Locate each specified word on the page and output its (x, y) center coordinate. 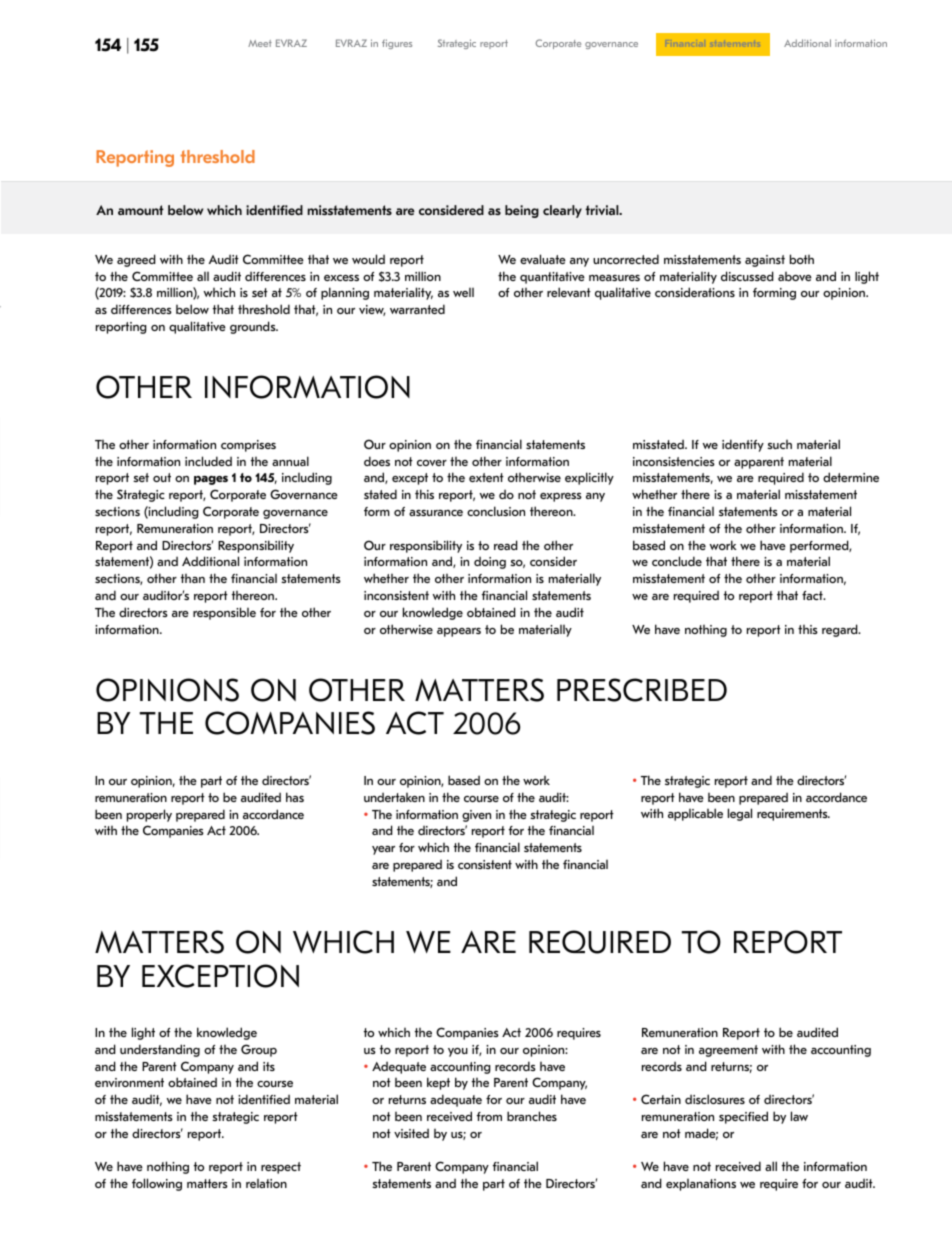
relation (266, 1183)
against (765, 261)
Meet (260, 43)
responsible (224, 613)
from (489, 1116)
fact (813, 595)
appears (459, 632)
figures (397, 44)
